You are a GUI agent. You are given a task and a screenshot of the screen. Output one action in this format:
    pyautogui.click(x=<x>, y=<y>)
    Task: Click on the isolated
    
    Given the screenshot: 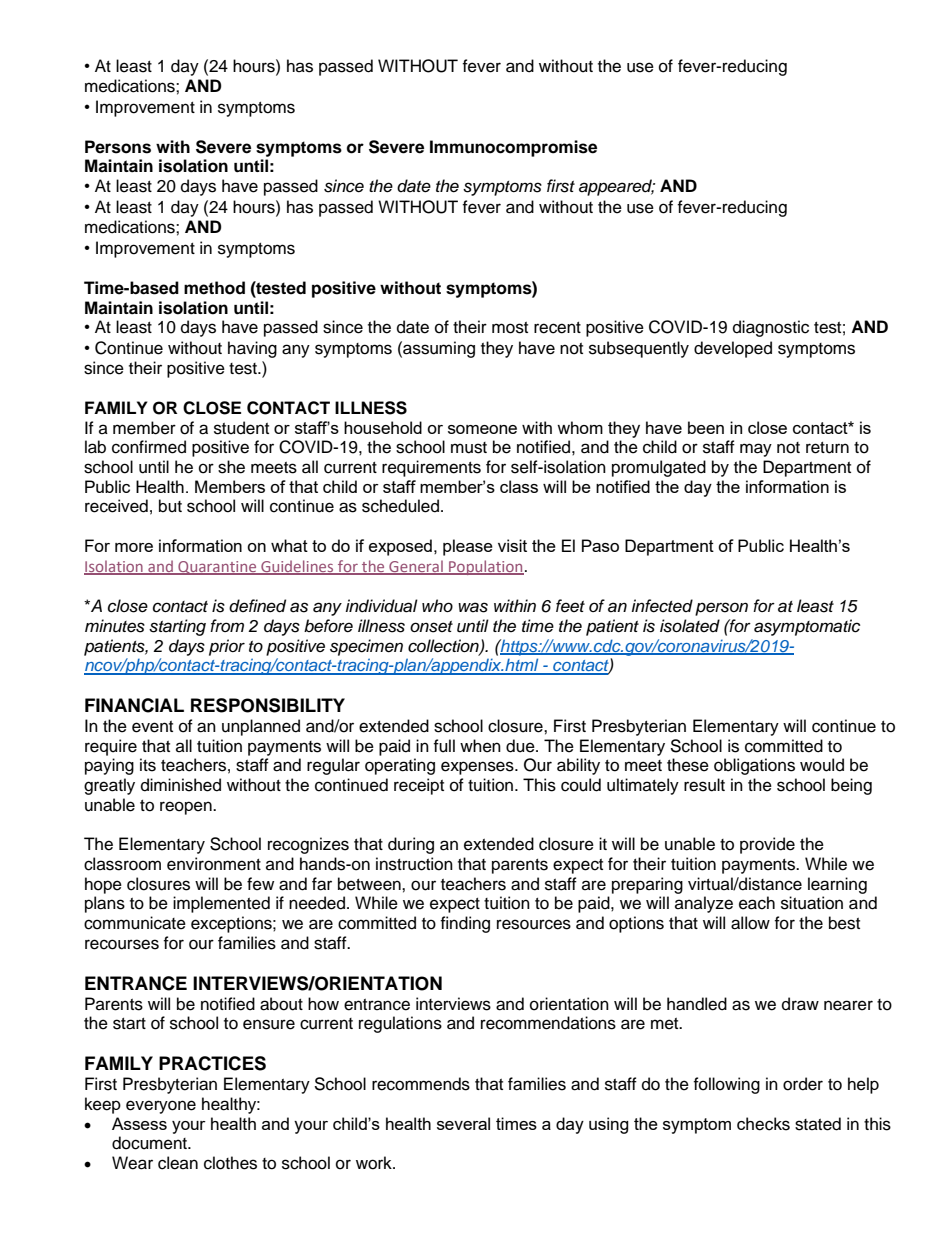 What is the action you would take?
    pyautogui.click(x=690, y=626)
